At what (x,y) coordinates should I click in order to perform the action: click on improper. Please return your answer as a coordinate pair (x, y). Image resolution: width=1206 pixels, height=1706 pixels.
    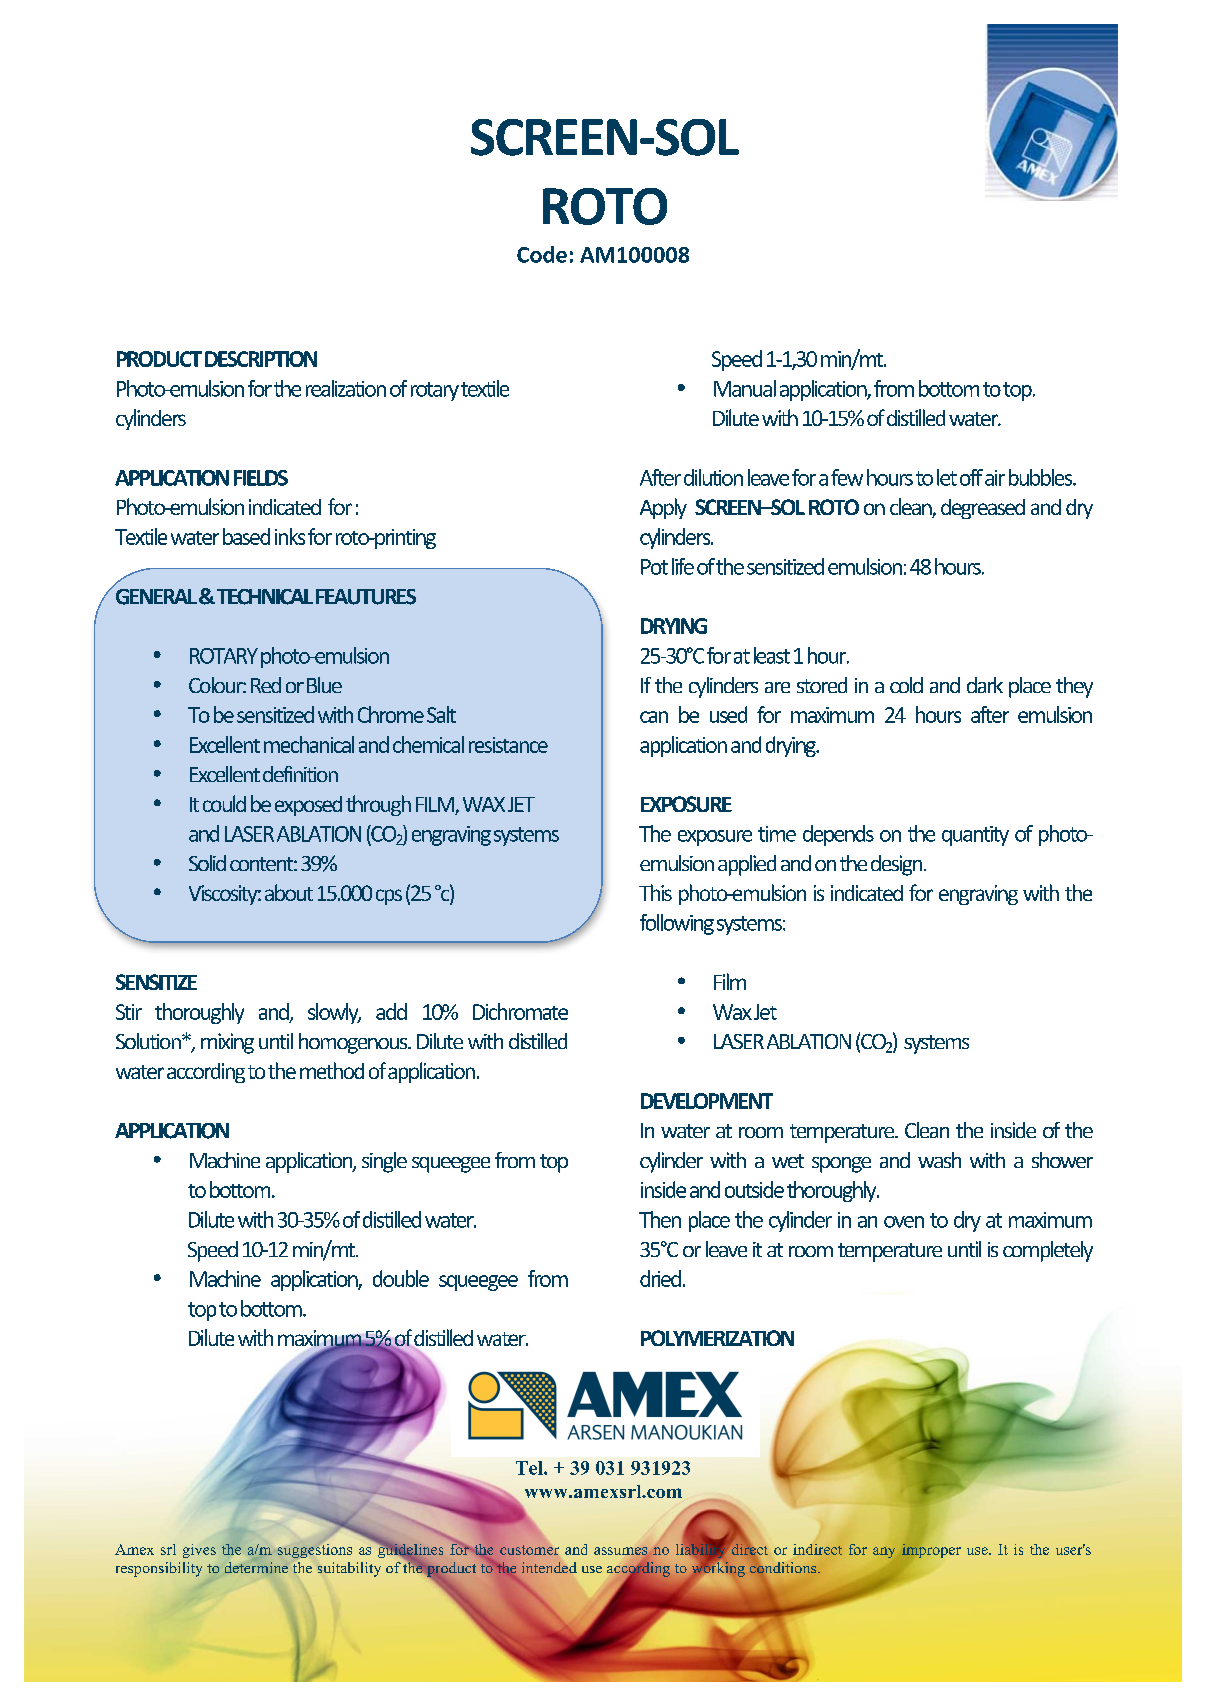
    Looking at the image, I should click on (931, 1552).
